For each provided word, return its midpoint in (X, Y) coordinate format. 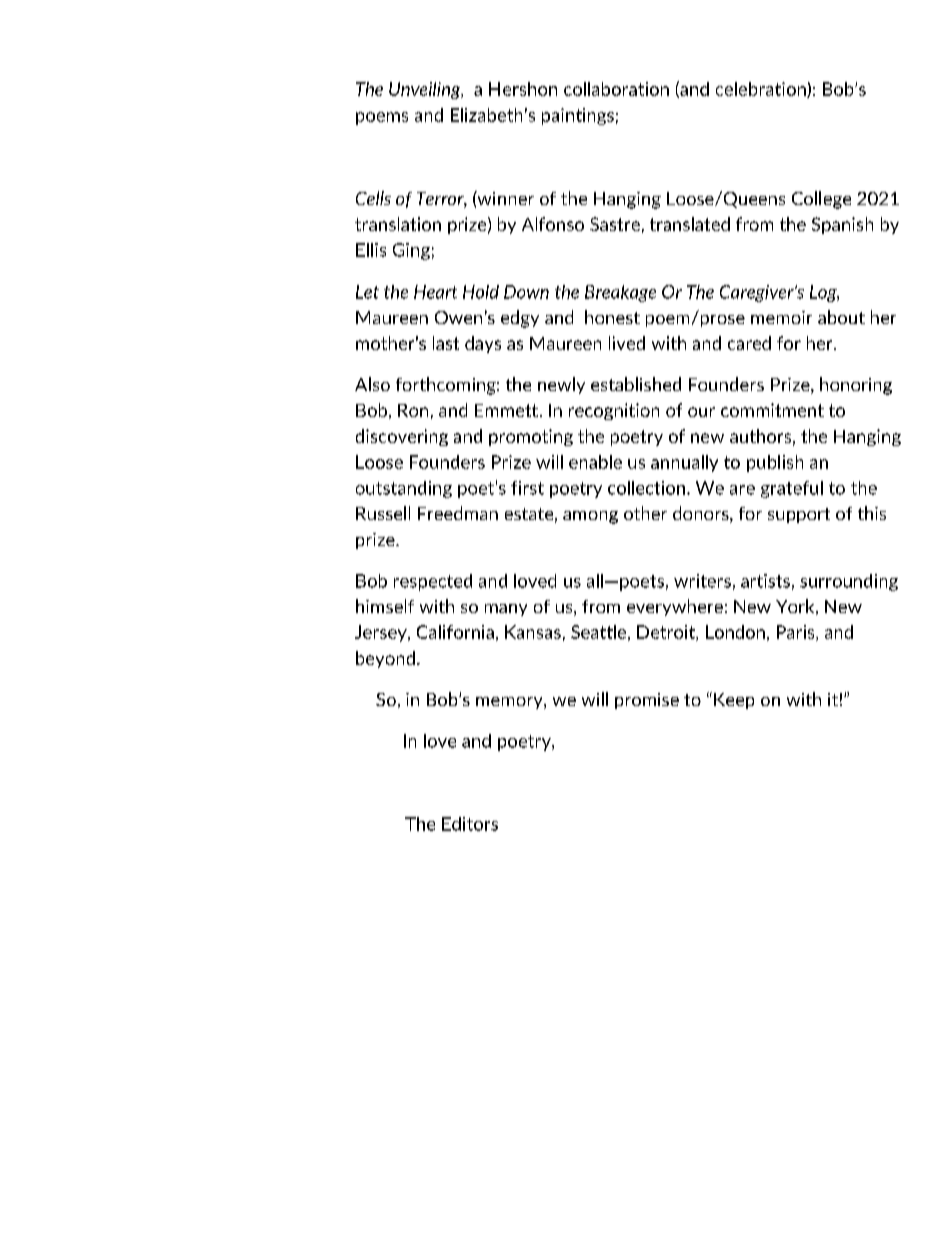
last (446, 343)
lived (627, 343)
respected (433, 582)
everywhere (675, 607)
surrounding (849, 582)
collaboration (616, 89)
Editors (470, 824)
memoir (781, 317)
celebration (762, 90)
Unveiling (426, 90)
